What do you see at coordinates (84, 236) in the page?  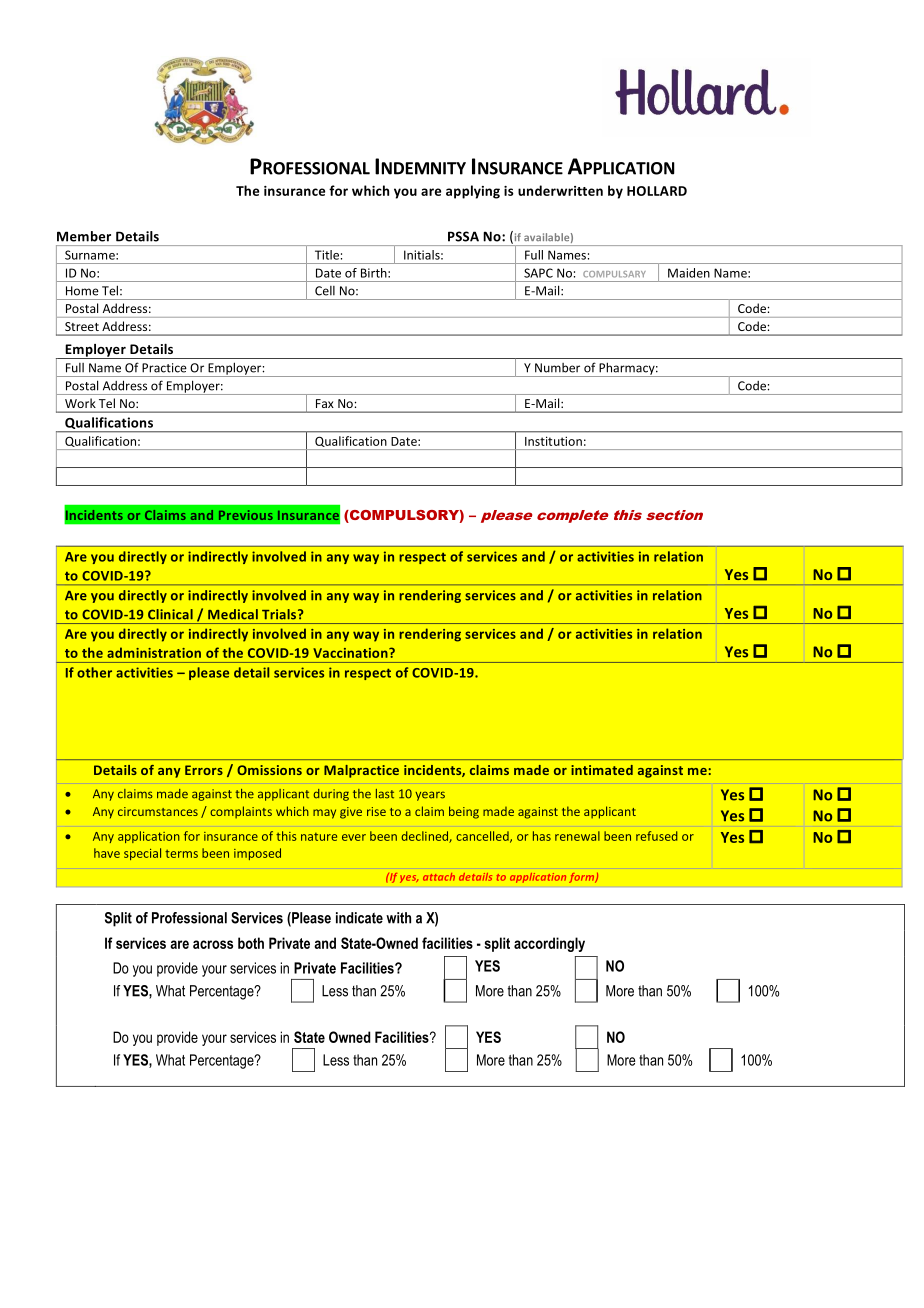 I see `Member` at bounding box center [84, 236].
